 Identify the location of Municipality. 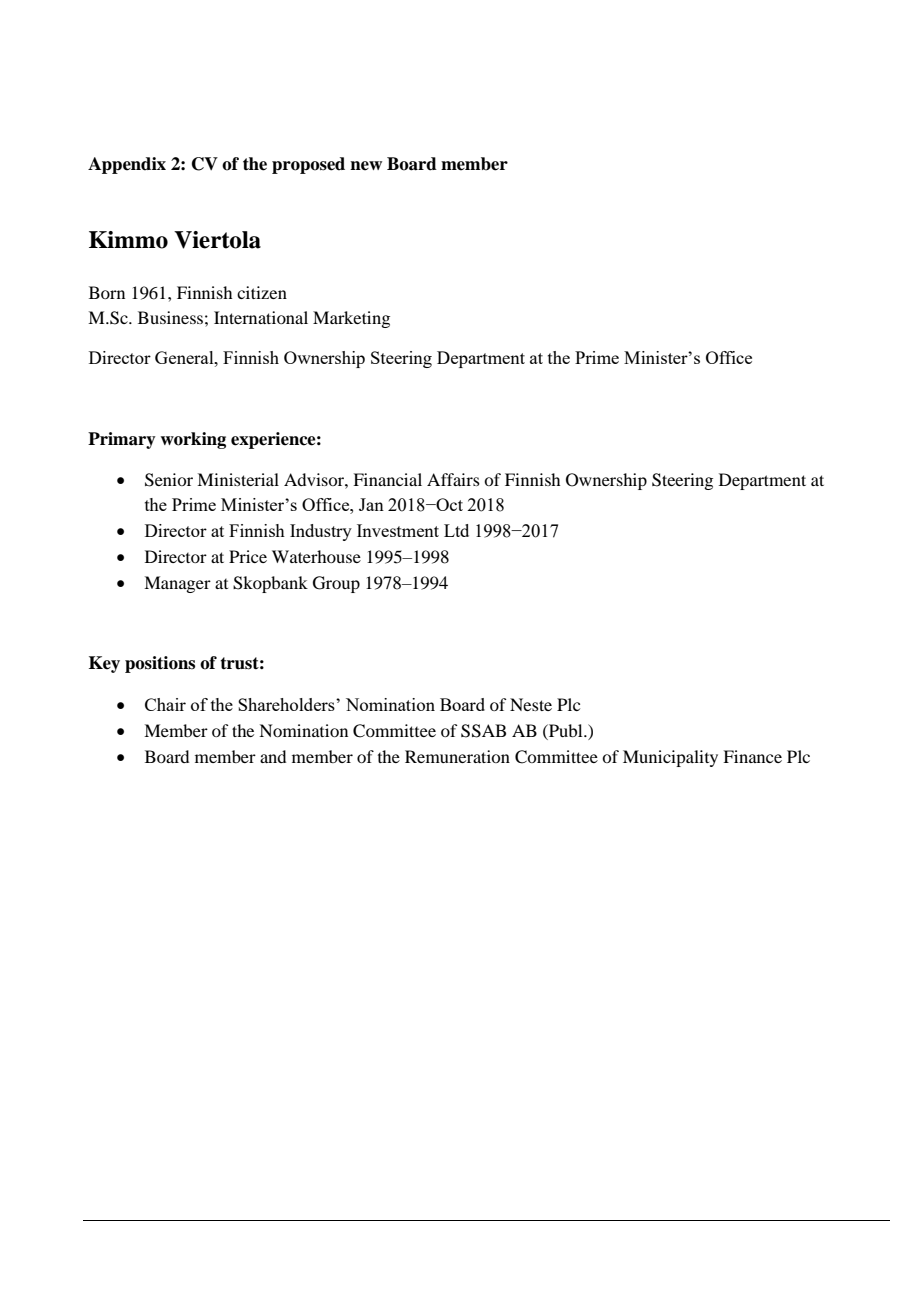
(670, 758).
